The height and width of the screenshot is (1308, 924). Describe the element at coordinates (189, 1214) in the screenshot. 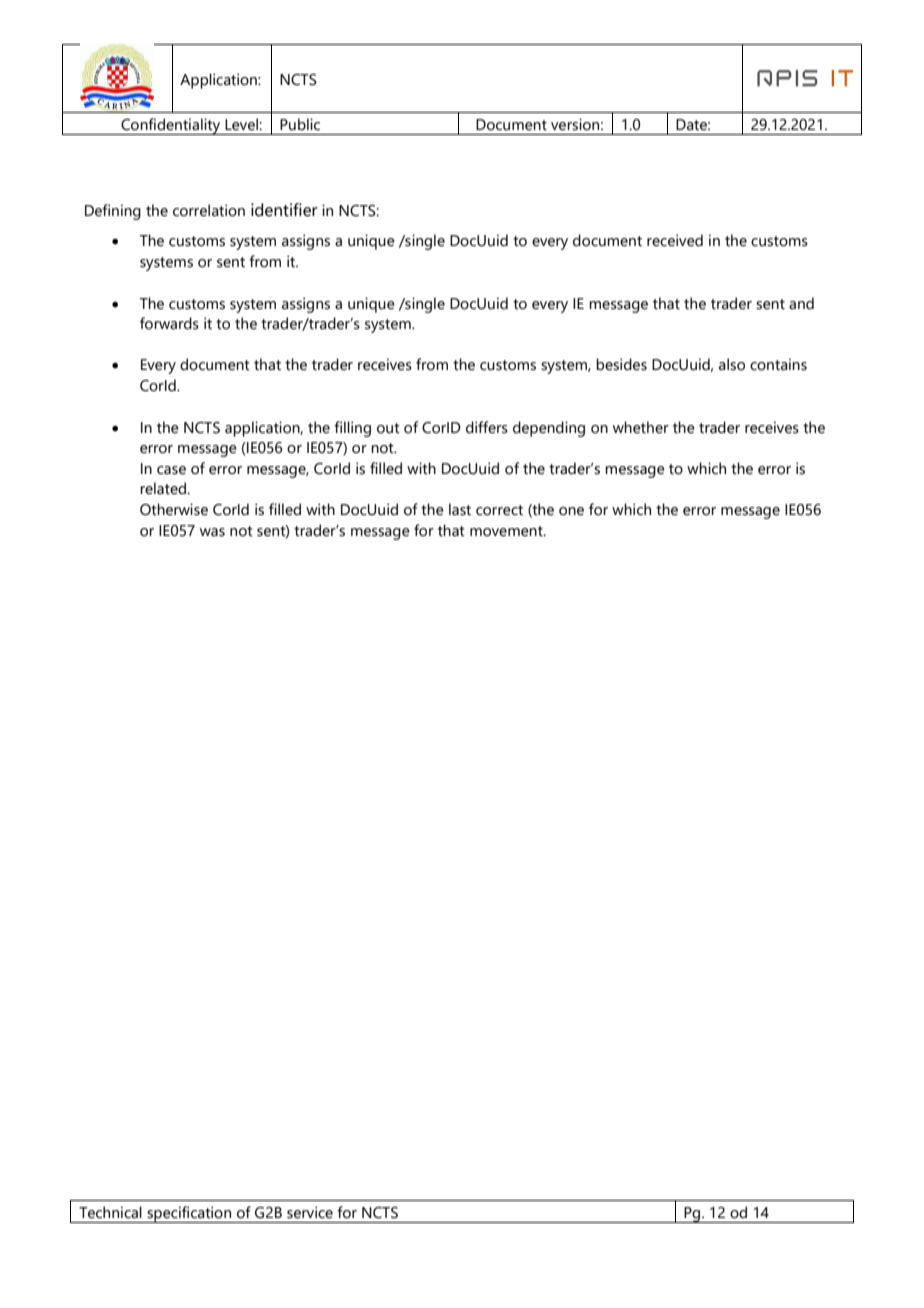

I see `specification` at that location.
